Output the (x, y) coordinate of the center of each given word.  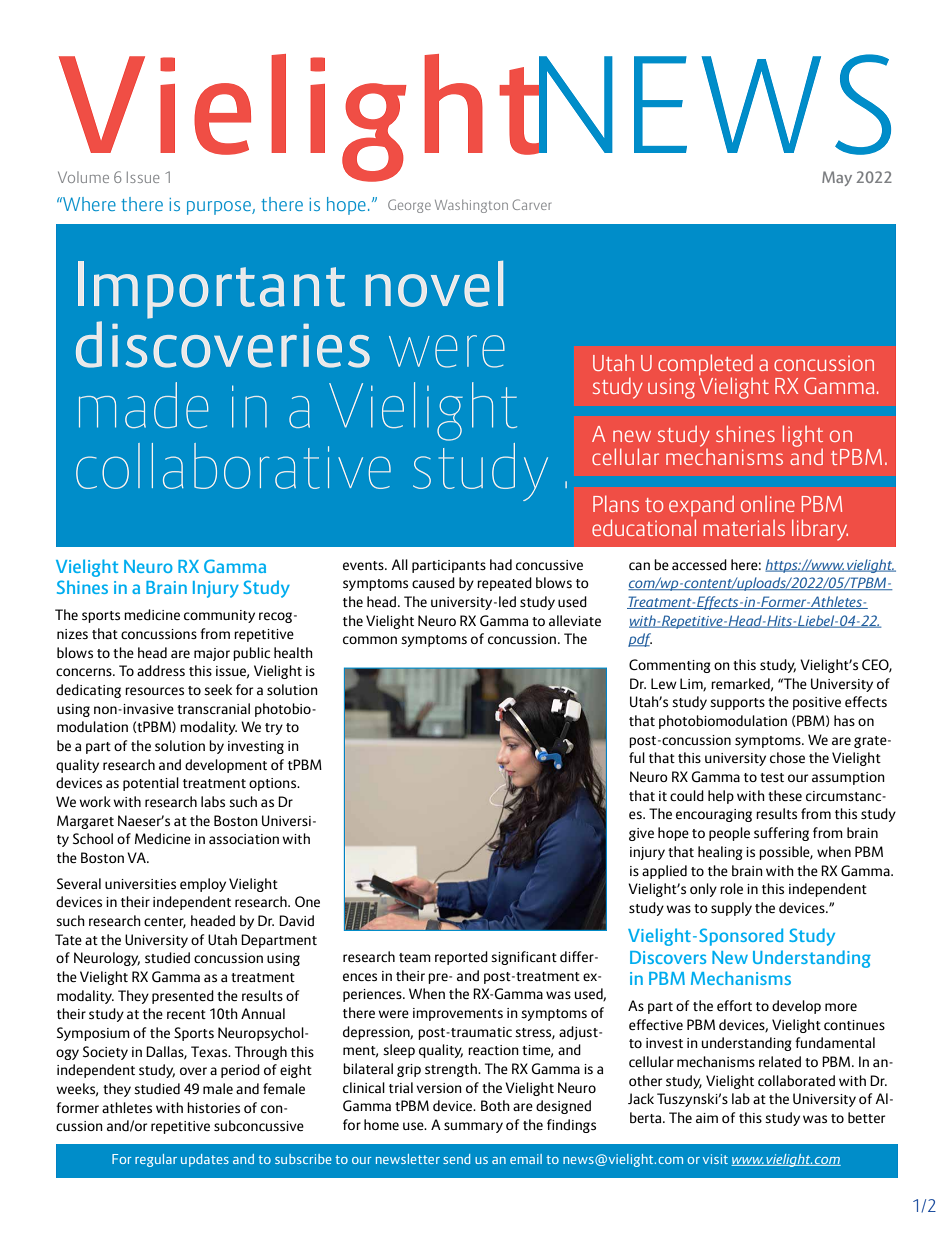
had (501, 564)
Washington (471, 206)
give (641, 834)
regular (156, 1160)
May (837, 178)
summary (473, 1127)
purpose (220, 208)
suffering (781, 834)
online (768, 504)
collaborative (233, 466)
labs (213, 801)
